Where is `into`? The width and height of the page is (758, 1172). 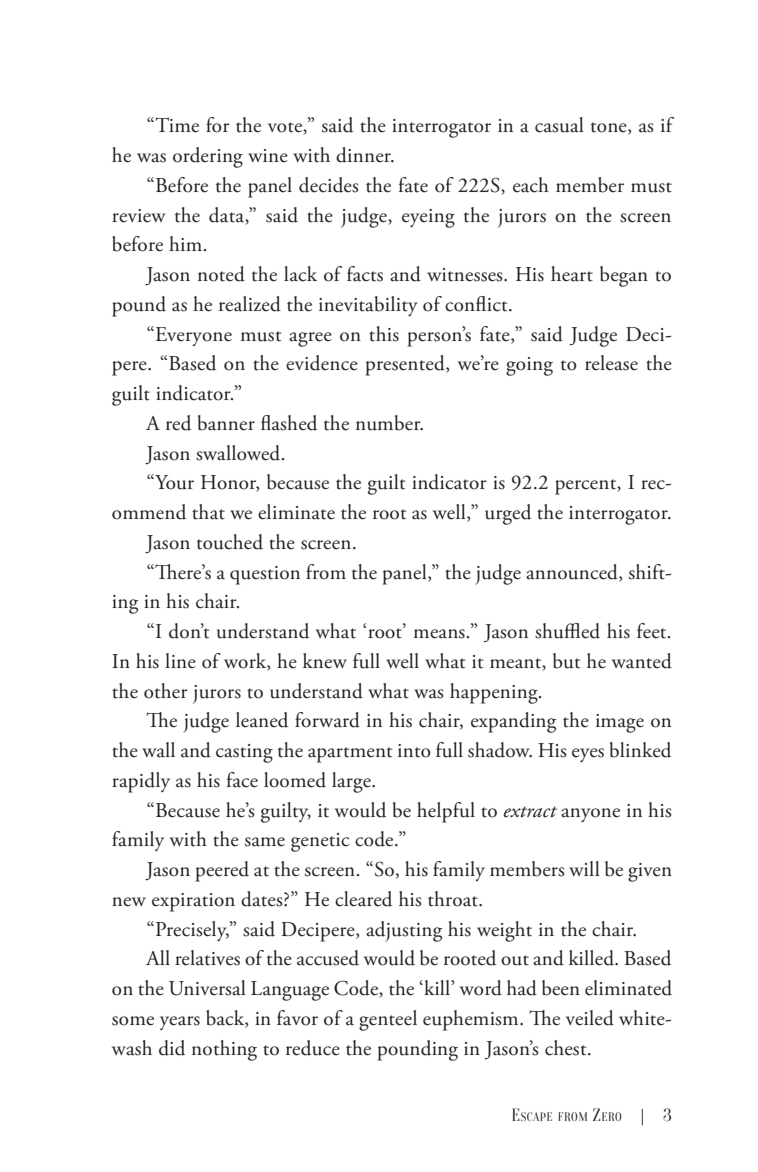
into is located at coordinates (414, 751).
